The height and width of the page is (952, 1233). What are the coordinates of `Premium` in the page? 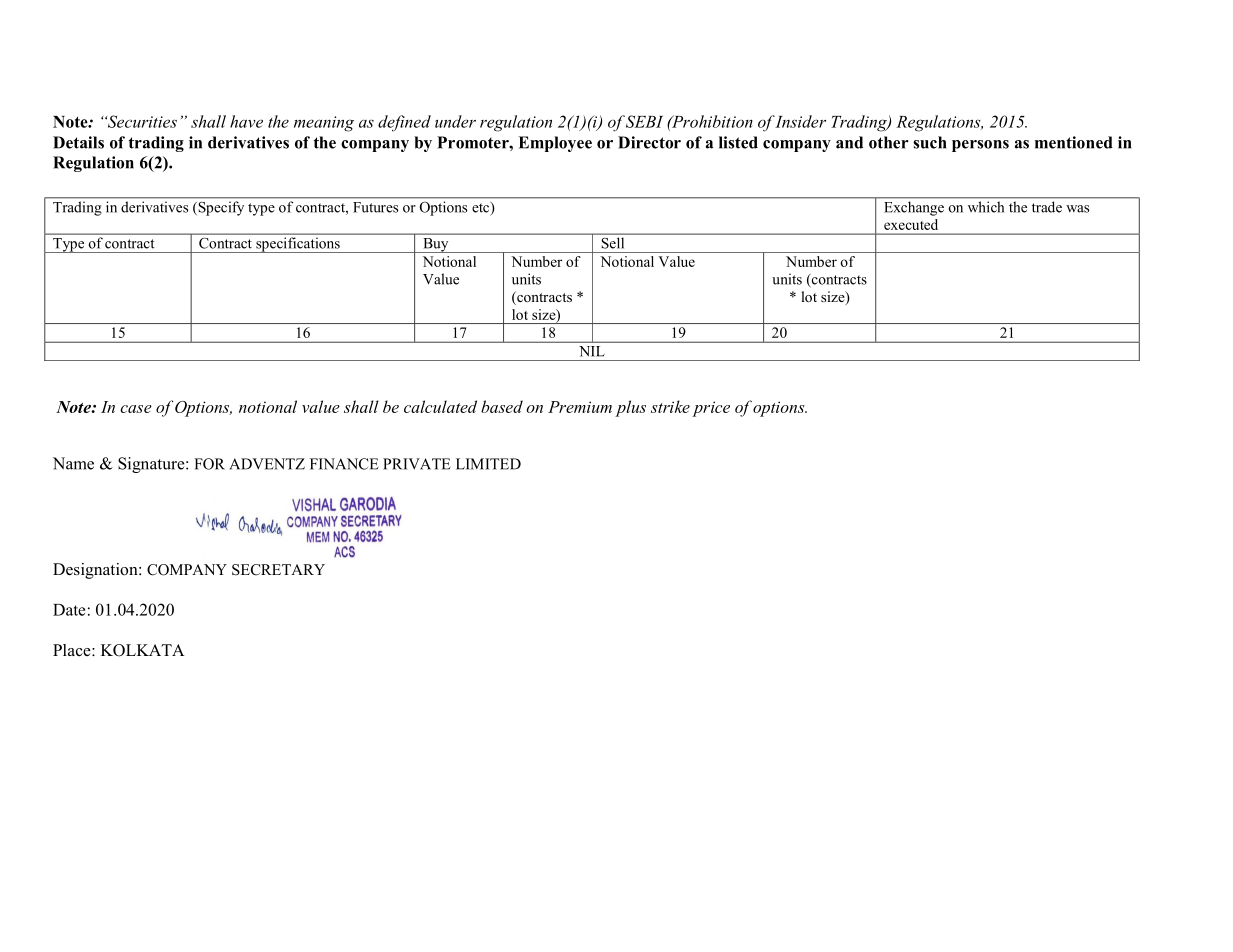 It's located at (580, 407).
